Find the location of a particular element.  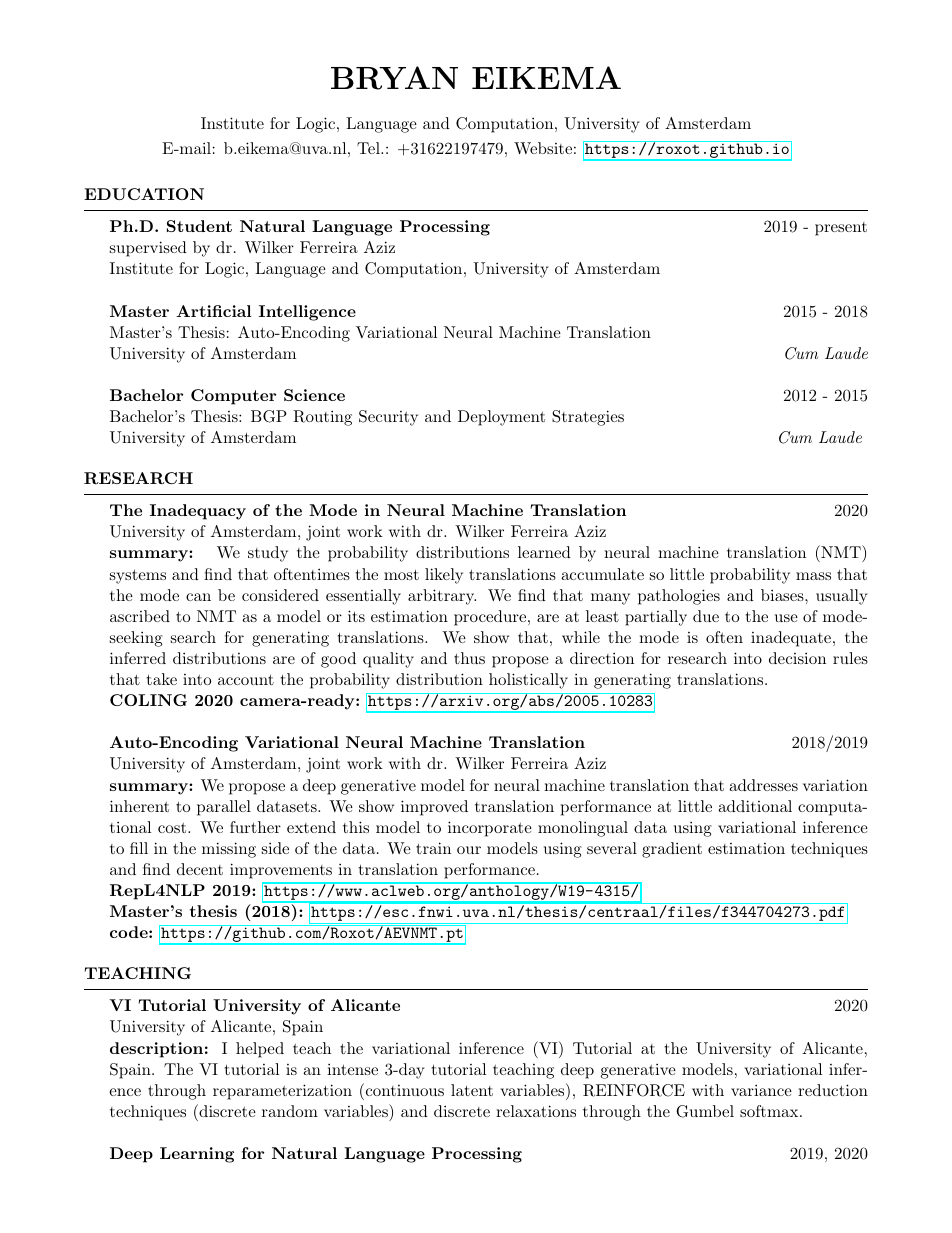

Learning is located at coordinates (197, 1155).
